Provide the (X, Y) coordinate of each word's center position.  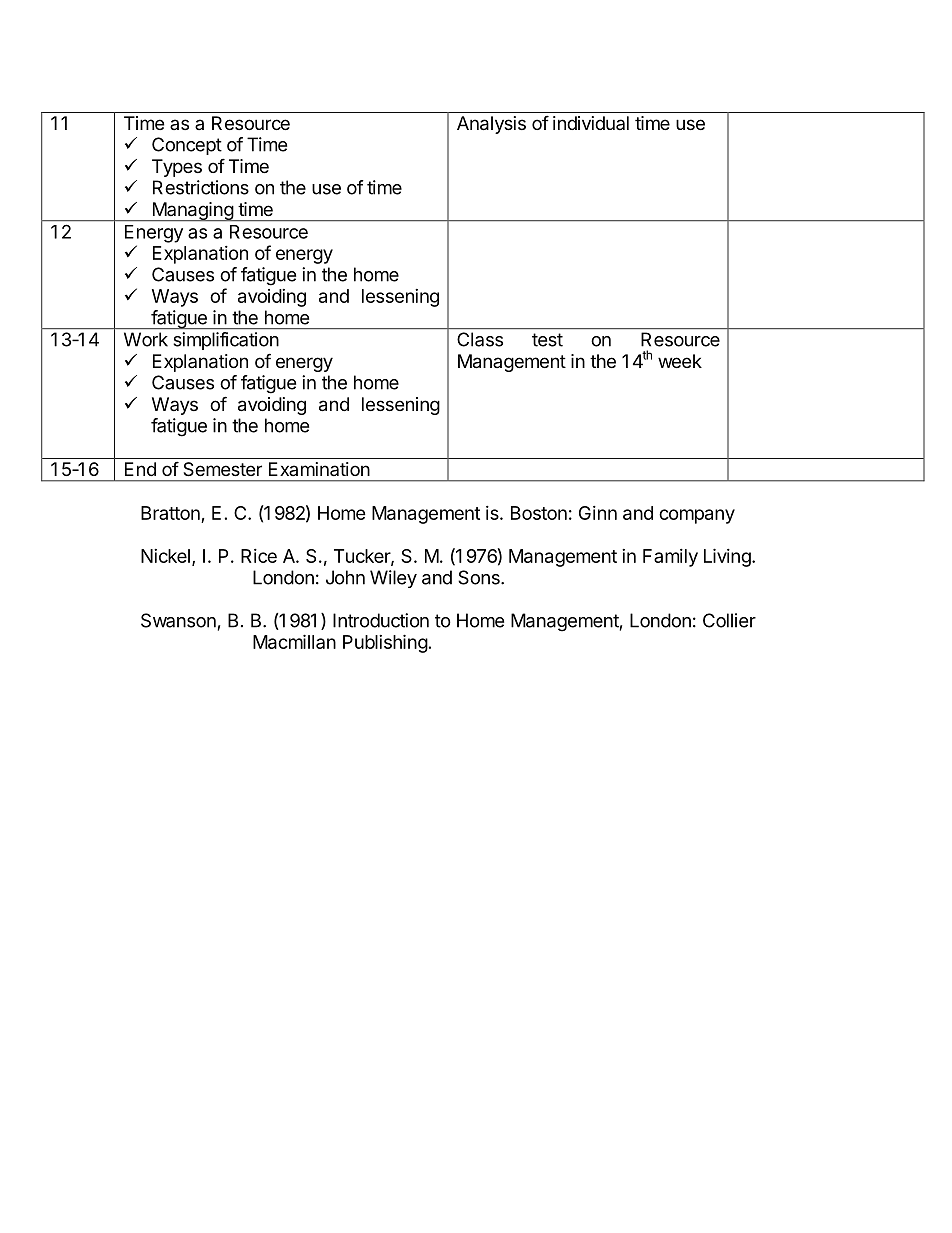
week (680, 361)
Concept (187, 146)
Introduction (381, 620)
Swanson (178, 620)
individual (591, 123)
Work (146, 339)
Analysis (491, 125)
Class (480, 339)
